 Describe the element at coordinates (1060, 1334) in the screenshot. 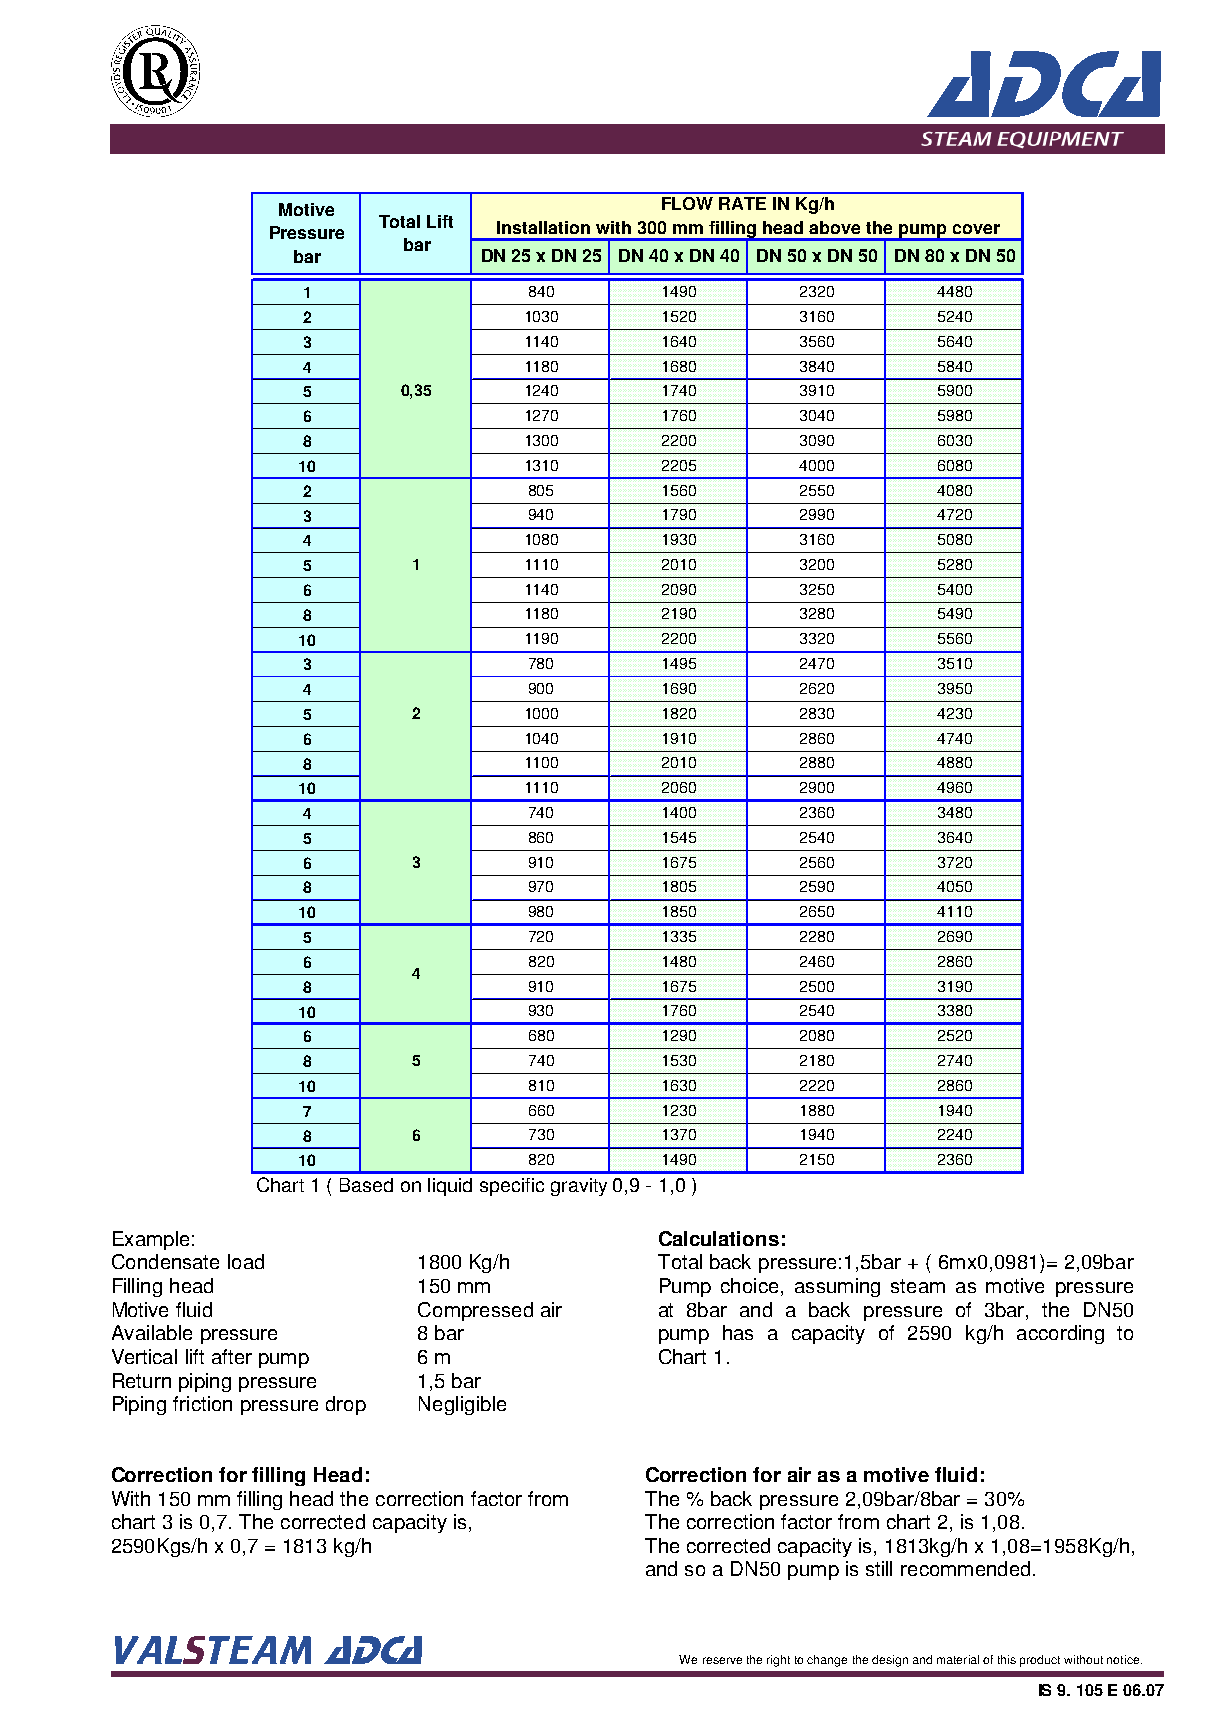

I see `according` at that location.
